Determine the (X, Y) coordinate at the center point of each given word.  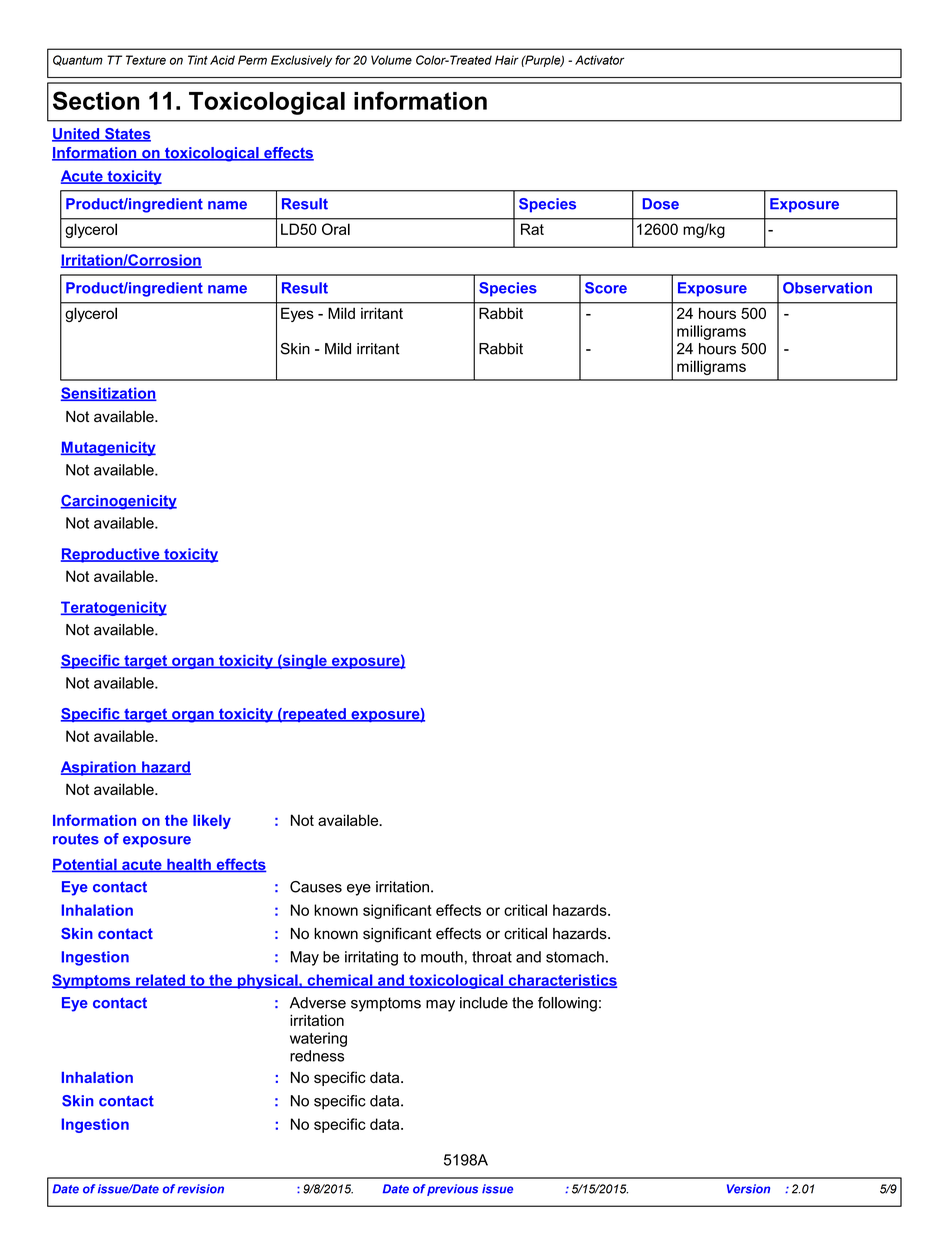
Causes (316, 887)
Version (748, 1189)
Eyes (297, 314)
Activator (599, 60)
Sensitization (109, 394)
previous (452, 1190)
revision (200, 1189)
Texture (146, 60)
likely (212, 822)
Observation (827, 288)
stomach (575, 957)
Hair (507, 60)
